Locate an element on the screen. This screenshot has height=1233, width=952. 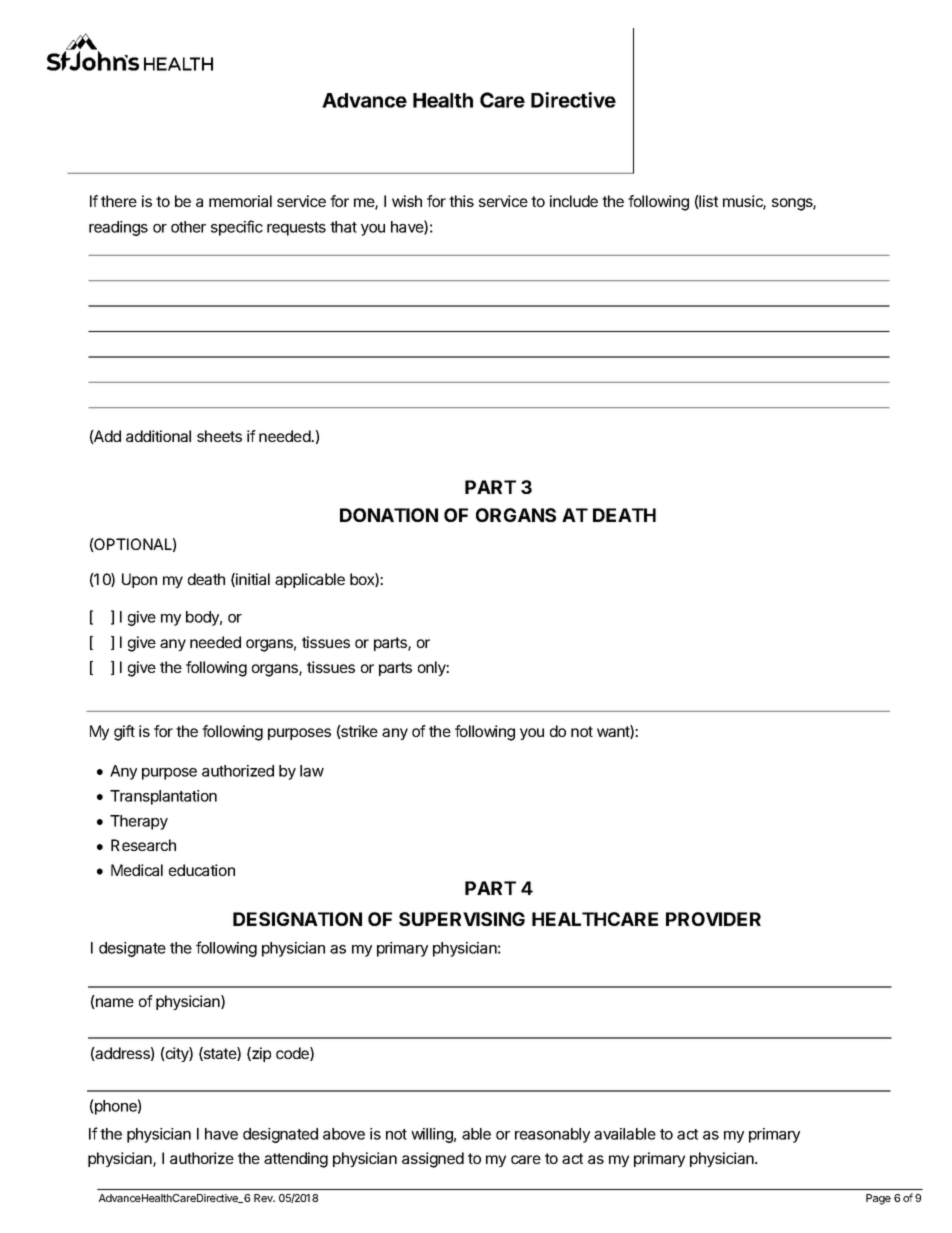
sheets is located at coordinates (219, 436).
